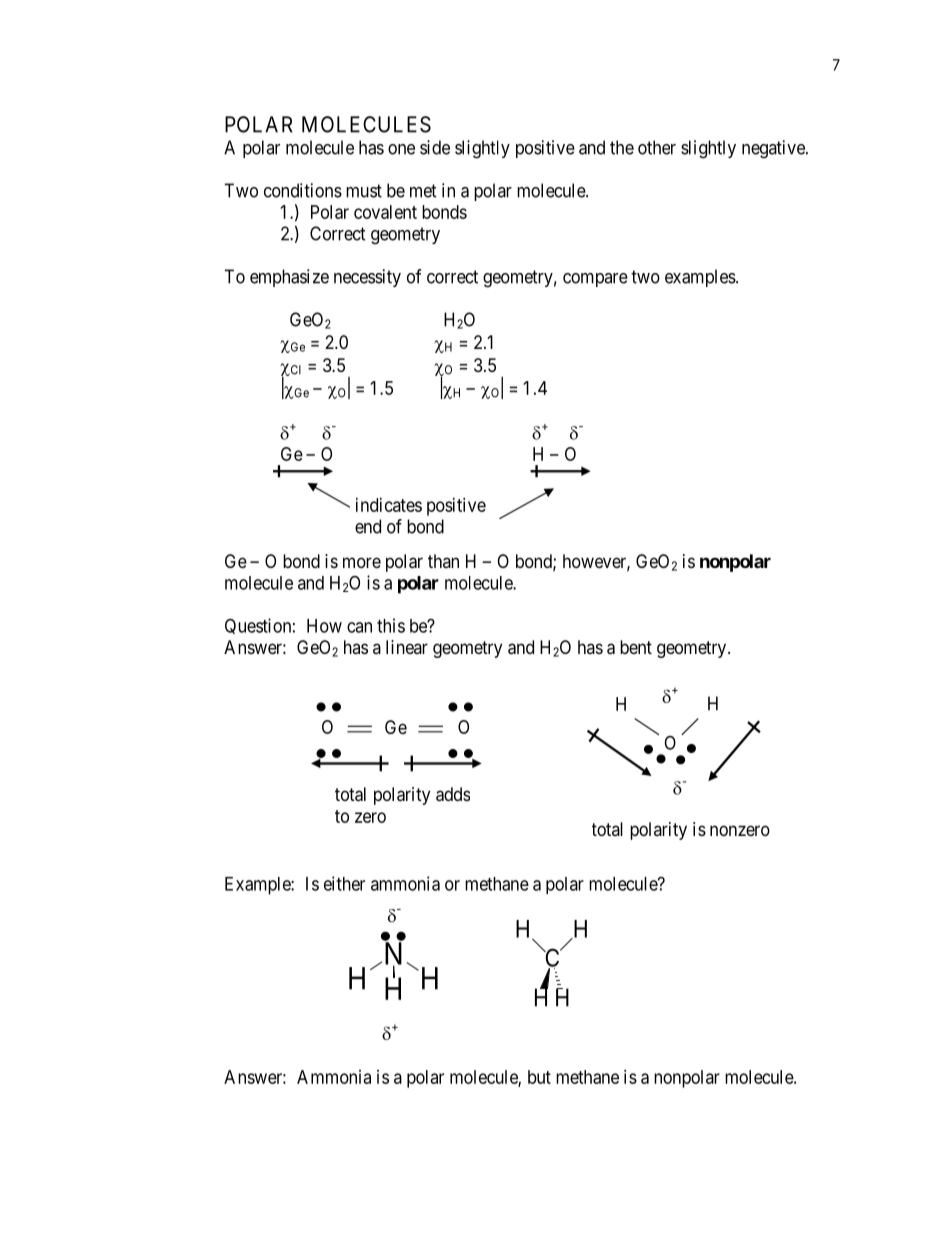 This screenshot has width=952, height=1233. What do you see at coordinates (407, 647) in the screenshot?
I see `linear` at bounding box center [407, 647].
